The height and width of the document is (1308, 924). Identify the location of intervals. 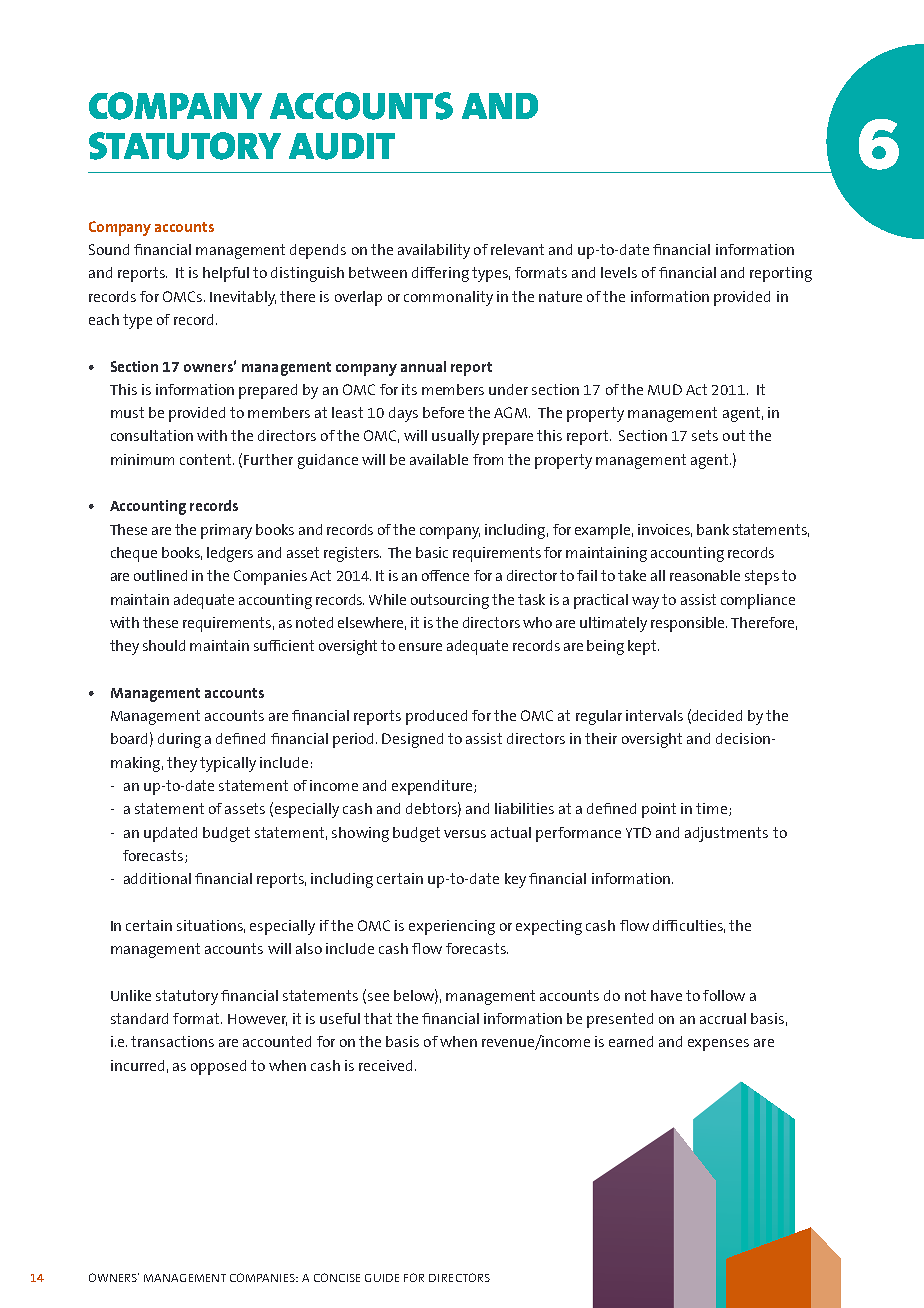
(654, 715).
